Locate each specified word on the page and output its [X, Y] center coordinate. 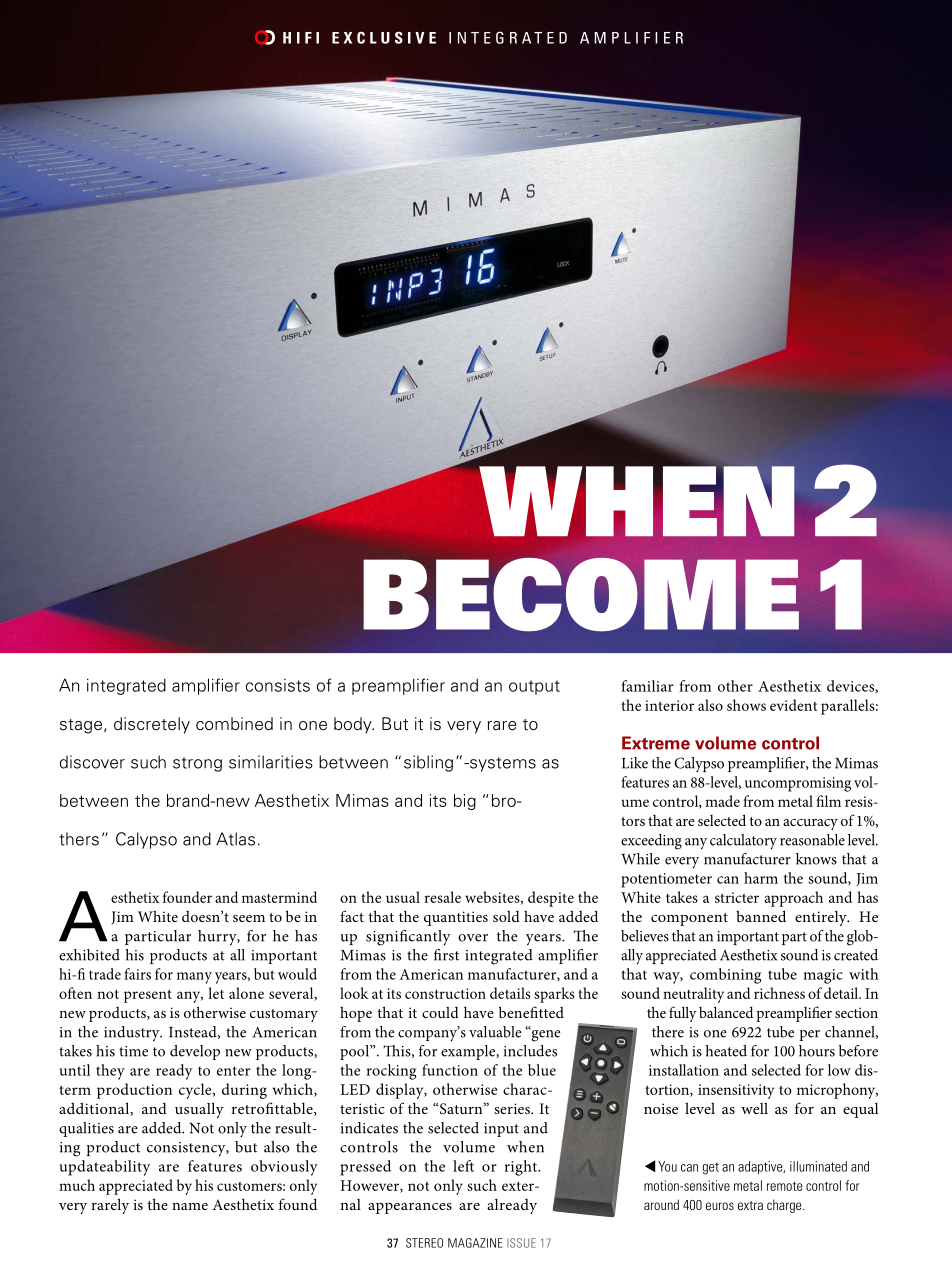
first [446, 955]
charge [785, 1206]
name [190, 1206]
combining [725, 976]
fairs [137, 974]
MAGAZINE [475, 1243]
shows [746, 705]
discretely [152, 725]
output [534, 687]
